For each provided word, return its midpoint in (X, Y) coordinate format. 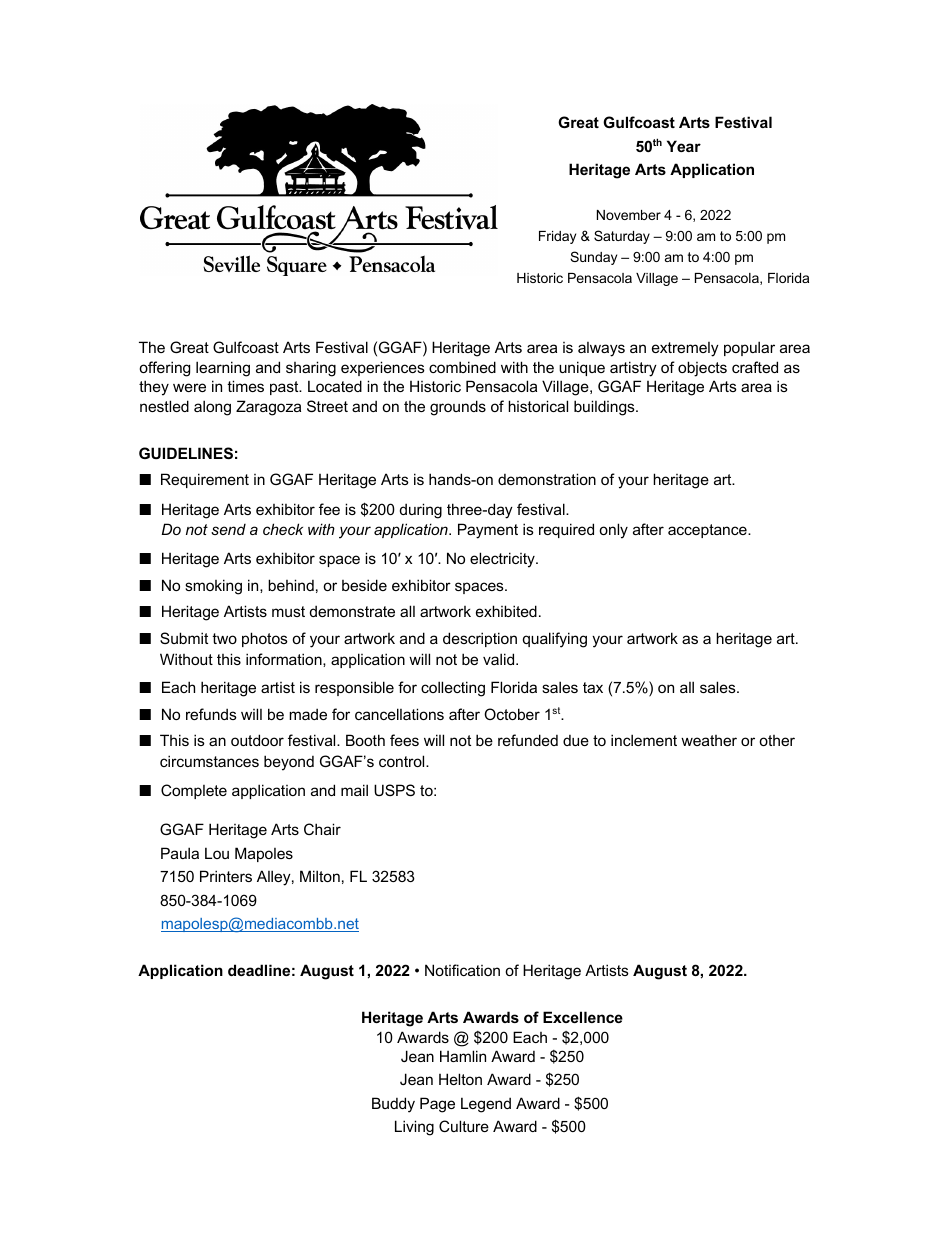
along (212, 408)
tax (593, 687)
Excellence (583, 1017)
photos (265, 639)
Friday (557, 237)
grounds (458, 408)
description (480, 639)
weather (709, 740)
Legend (486, 1105)
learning (223, 369)
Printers (226, 876)
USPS (394, 790)
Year (684, 146)
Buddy (393, 1105)
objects (702, 369)
